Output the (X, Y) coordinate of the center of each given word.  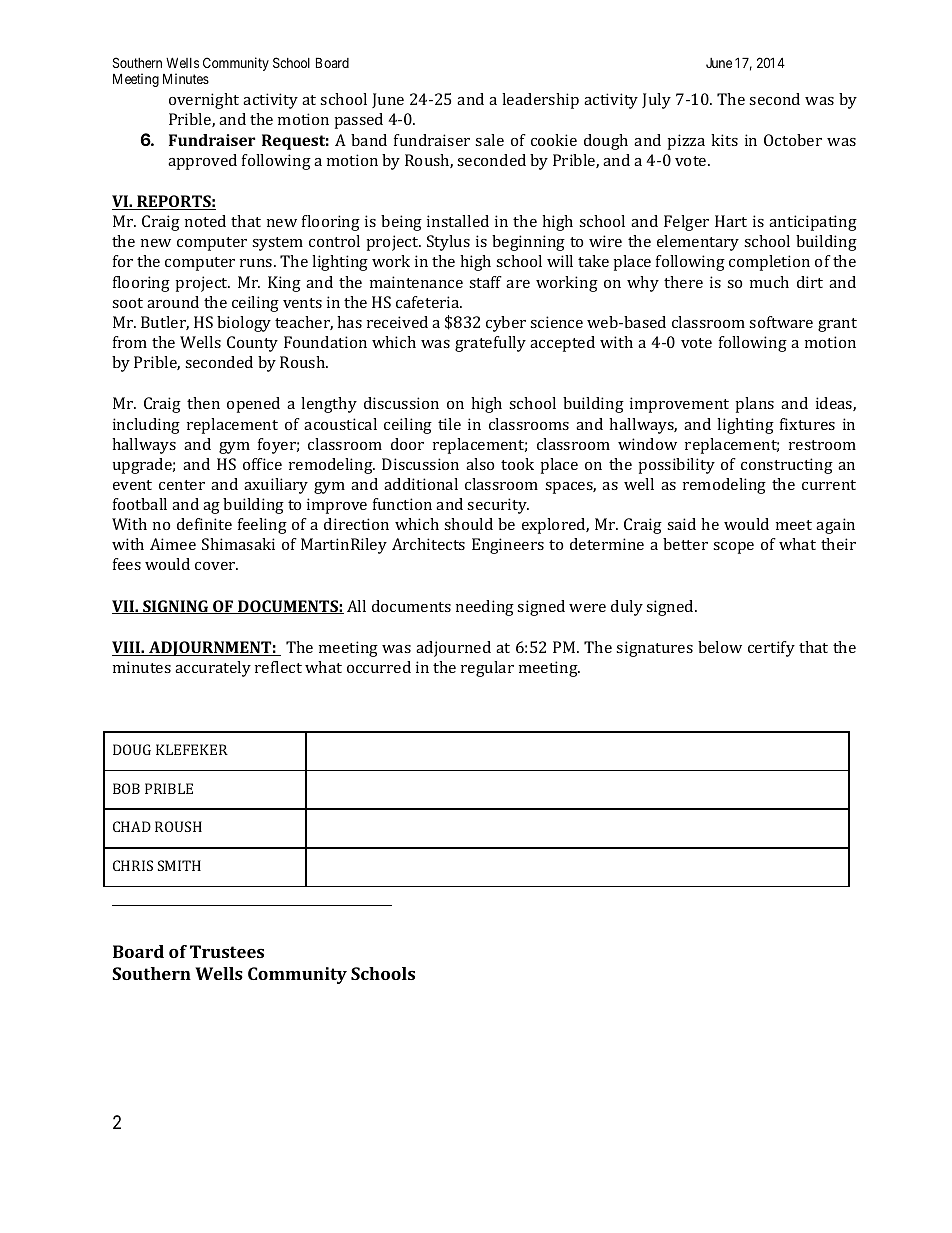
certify (771, 649)
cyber (506, 324)
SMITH (179, 865)
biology (244, 324)
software (781, 322)
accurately (213, 669)
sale (489, 140)
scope (733, 548)
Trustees (227, 951)
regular (487, 669)
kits (724, 140)
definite (204, 524)
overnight (204, 101)
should (468, 524)
